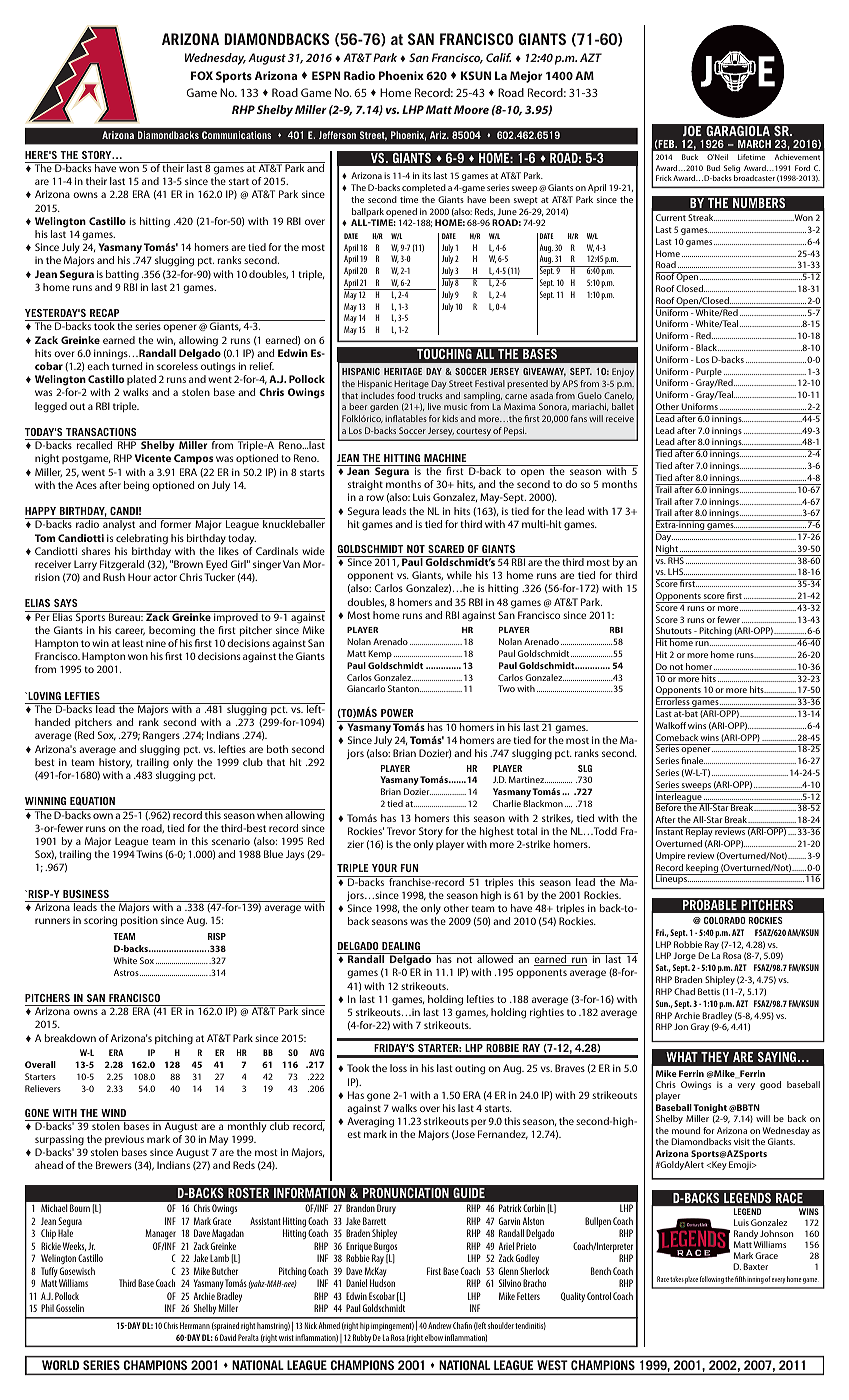 This document has height=1400, width=849. I want to click on Stanton, so click(404, 688).
